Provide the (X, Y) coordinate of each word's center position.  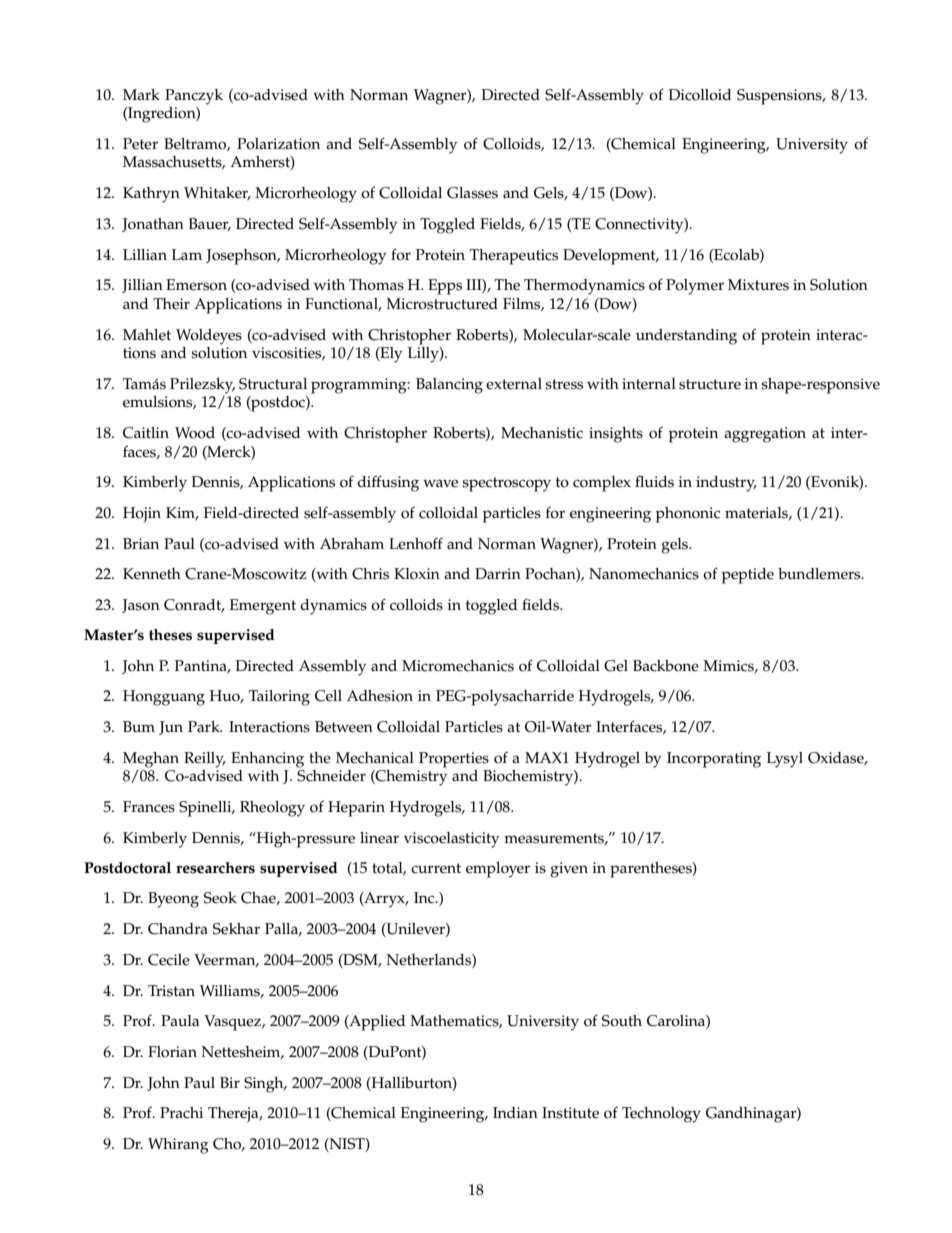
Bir (230, 1082)
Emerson (196, 285)
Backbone (666, 666)
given (569, 870)
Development (610, 257)
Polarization (278, 144)
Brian (141, 543)
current (436, 868)
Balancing (449, 386)
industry (726, 484)
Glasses (472, 193)
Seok (220, 898)
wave (440, 483)
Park (205, 726)
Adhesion (380, 696)
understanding (686, 337)
